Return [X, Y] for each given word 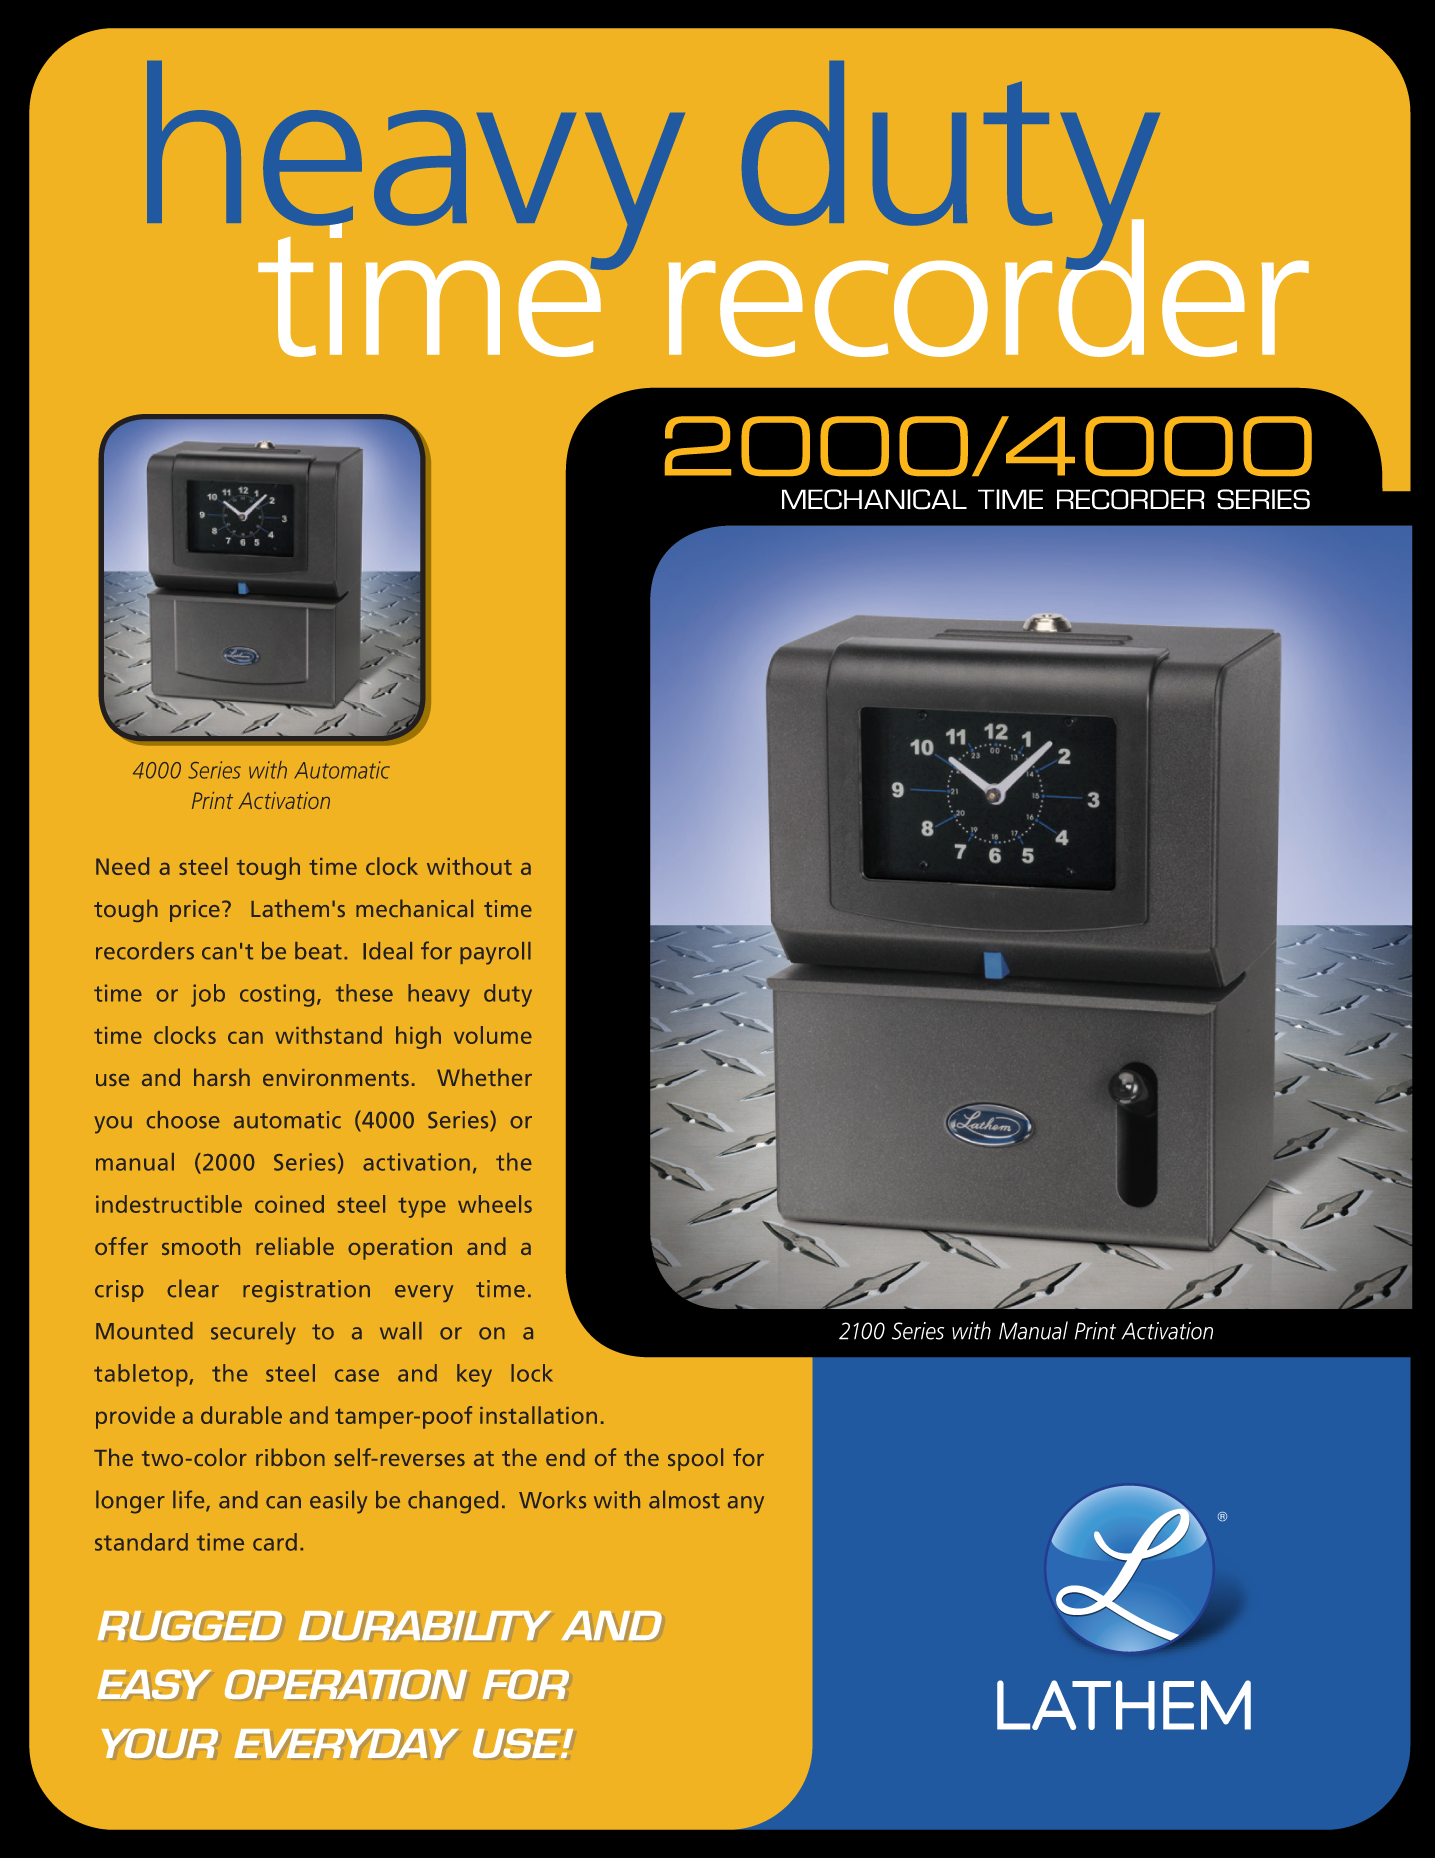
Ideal [387, 951]
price [195, 911]
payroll [495, 953]
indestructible [169, 1204]
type [422, 1207]
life [190, 1500]
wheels [495, 1204]
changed [453, 1502]
